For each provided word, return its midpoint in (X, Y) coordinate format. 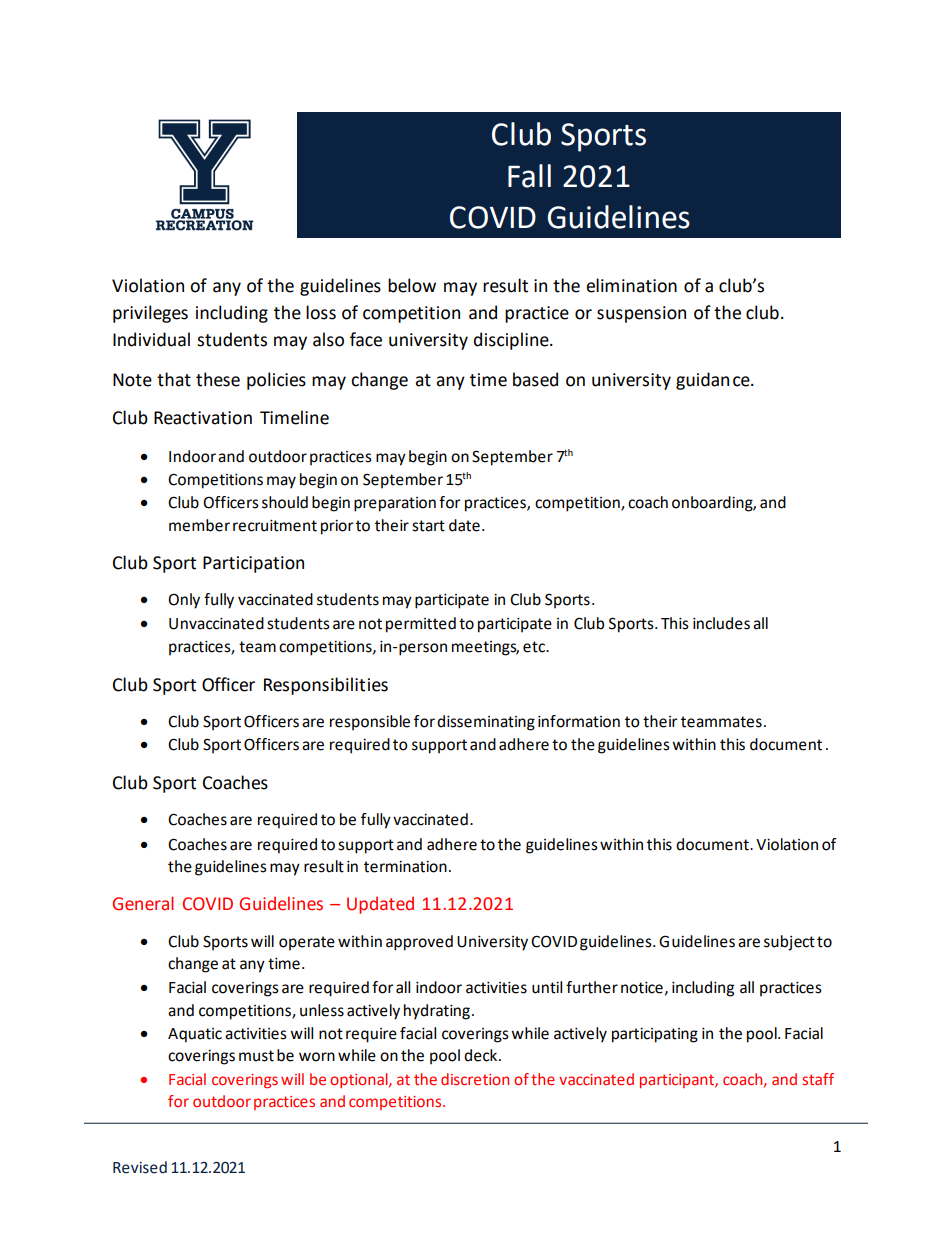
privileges (150, 314)
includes (721, 623)
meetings (485, 648)
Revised (140, 1167)
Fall (529, 176)
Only (184, 601)
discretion (475, 1079)
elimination (631, 285)
